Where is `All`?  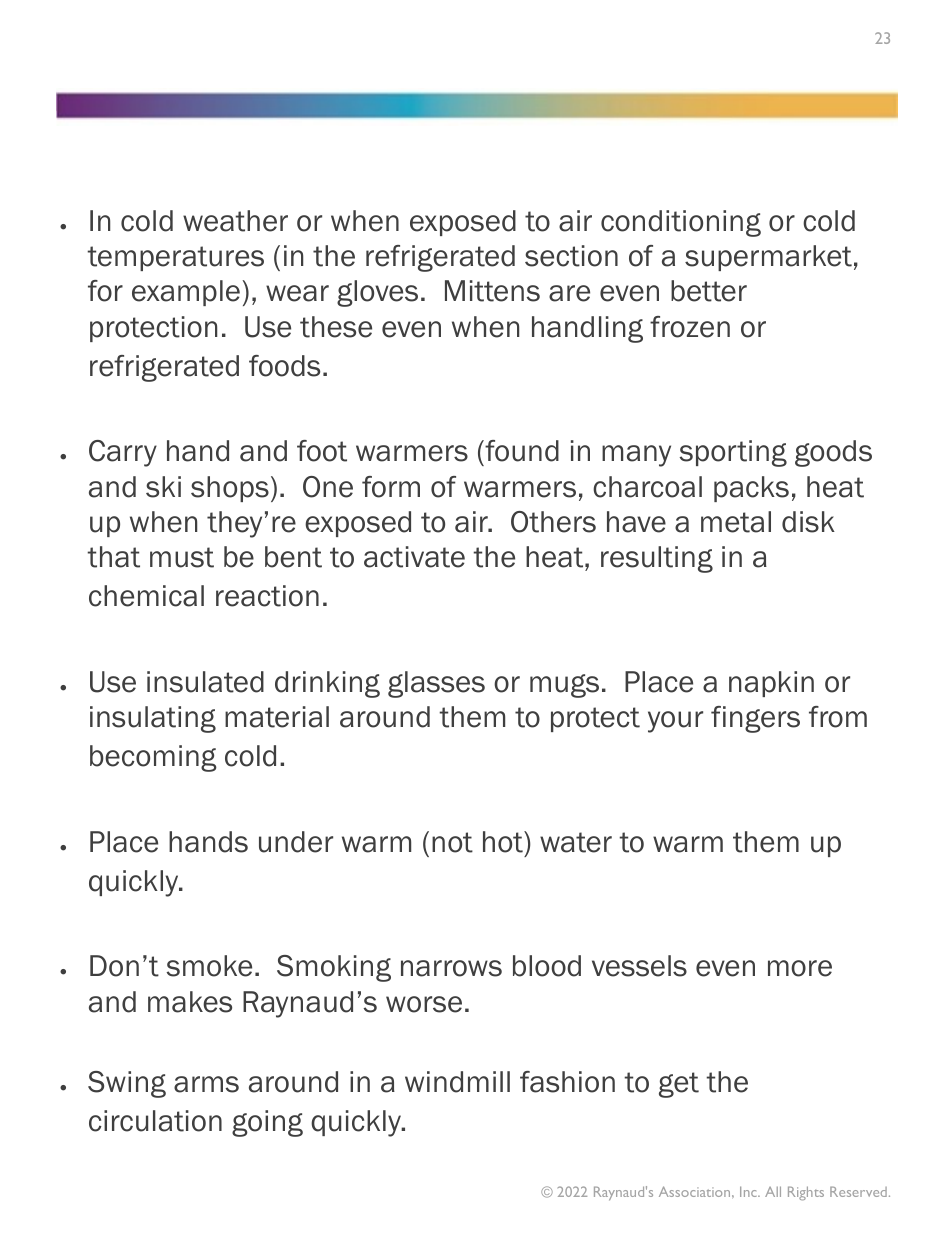
All is located at coordinates (773, 1191).
